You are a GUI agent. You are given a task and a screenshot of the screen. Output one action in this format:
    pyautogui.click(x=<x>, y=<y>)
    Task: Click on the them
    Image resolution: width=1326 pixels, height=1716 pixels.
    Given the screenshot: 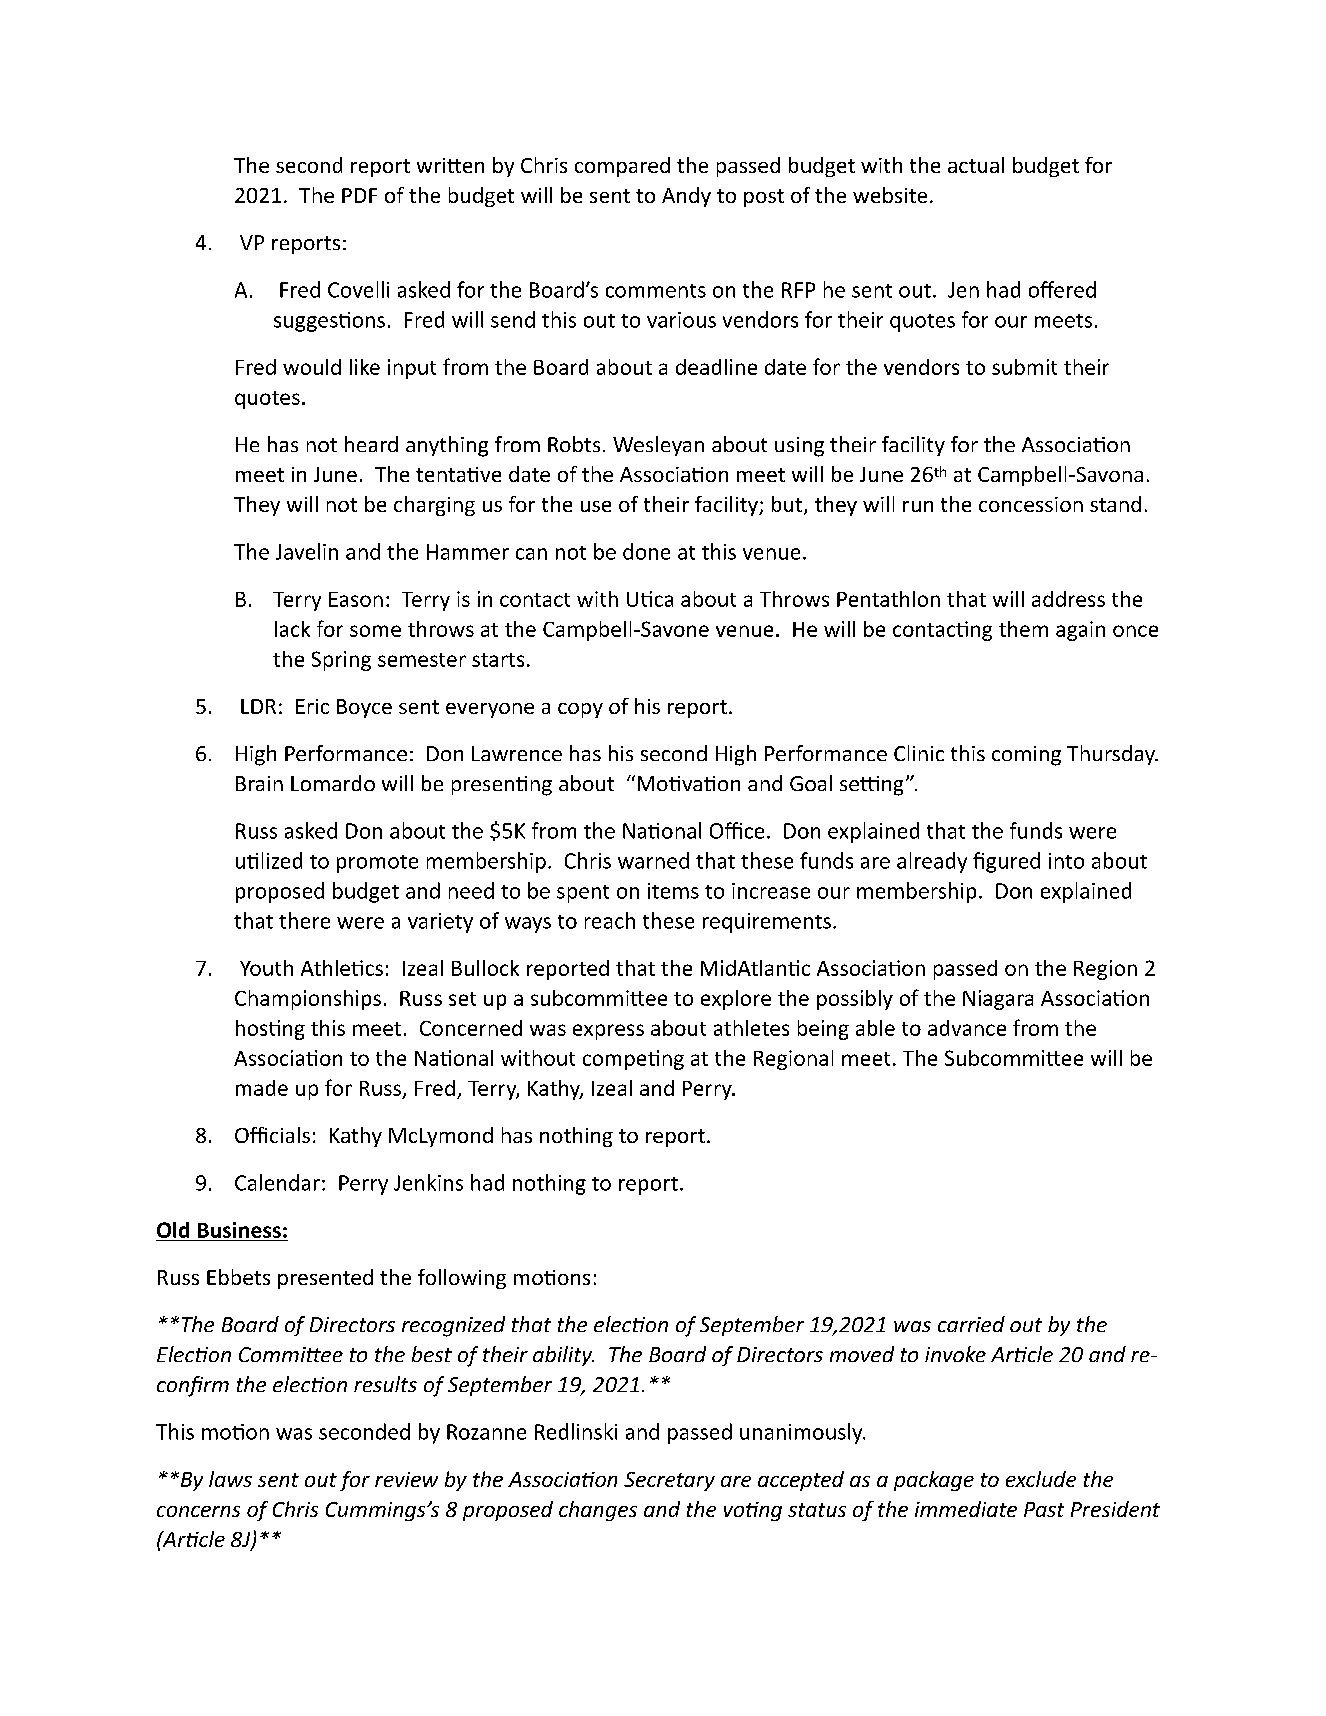 What is the action you would take?
    pyautogui.click(x=1023, y=629)
